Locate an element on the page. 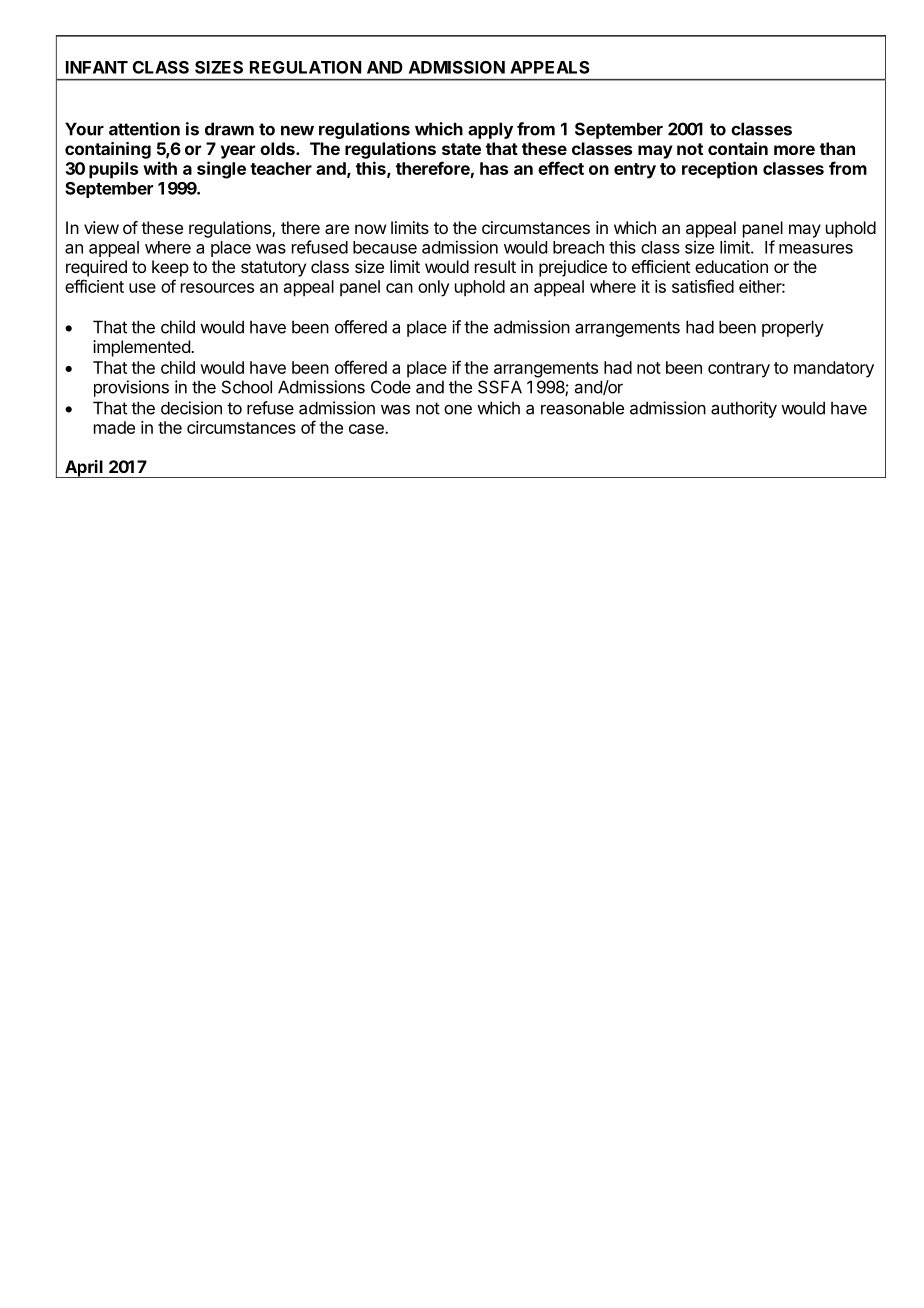 The height and width of the page is (1308, 924). apply is located at coordinates (490, 130).
